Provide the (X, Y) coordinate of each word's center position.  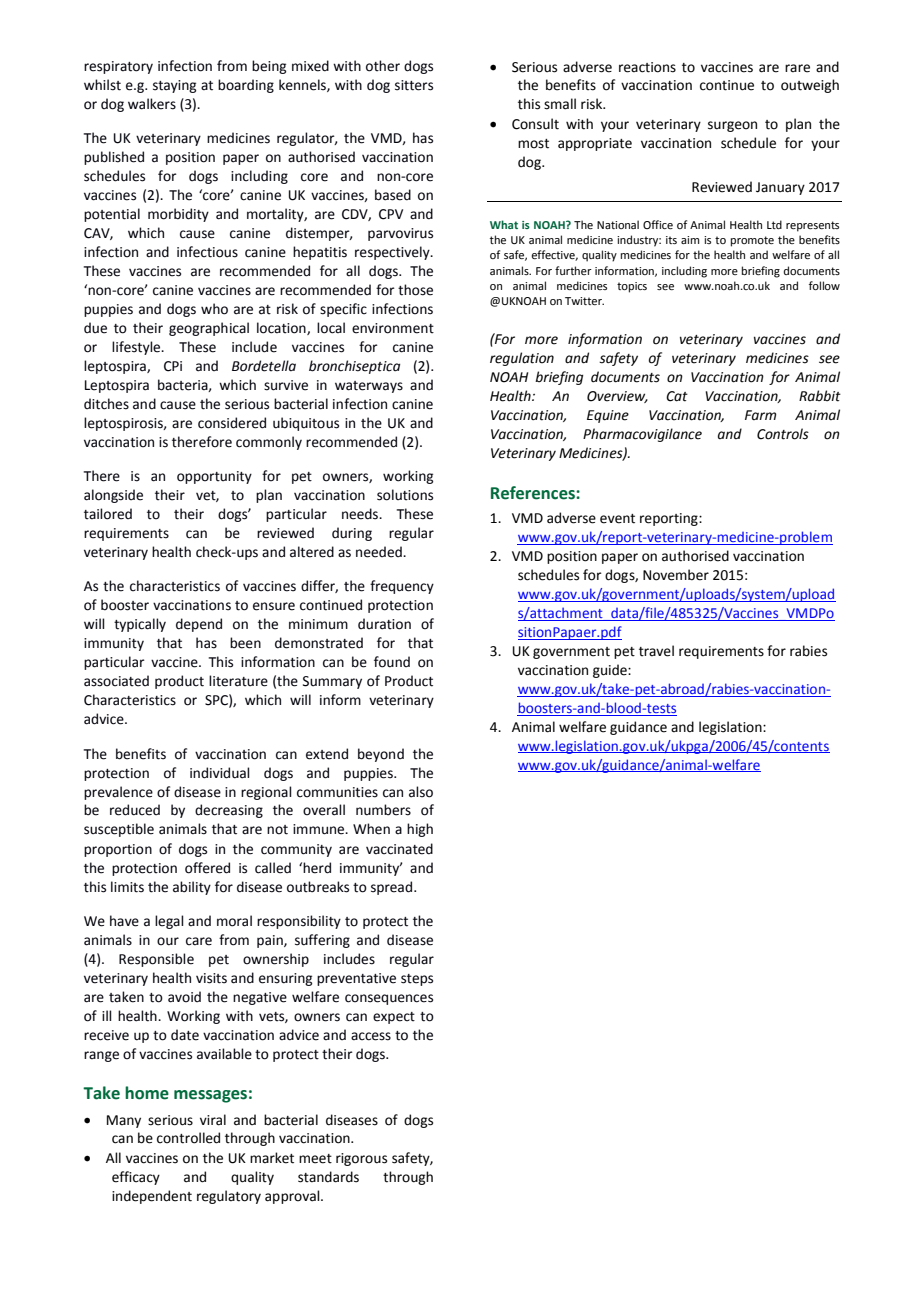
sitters (414, 85)
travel (656, 651)
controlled (188, 1138)
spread (391, 888)
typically (140, 625)
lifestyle (137, 348)
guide (611, 671)
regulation (522, 359)
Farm (760, 415)
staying (174, 86)
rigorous (361, 1159)
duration (384, 624)
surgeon (732, 126)
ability (192, 888)
